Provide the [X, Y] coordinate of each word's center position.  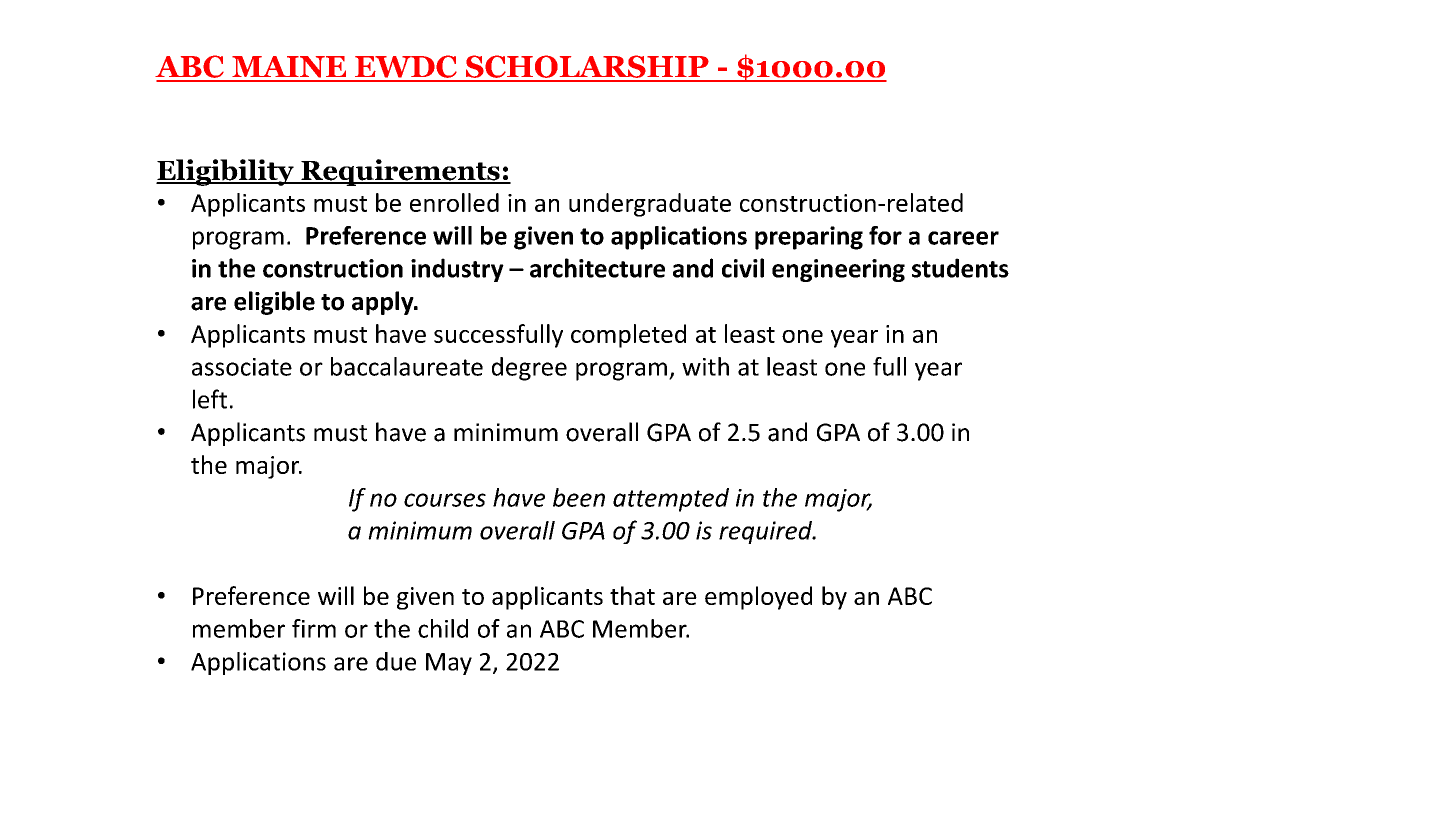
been [579, 497]
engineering [838, 270]
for [885, 235]
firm [314, 628]
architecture [597, 268]
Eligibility [226, 172]
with [705, 366]
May [449, 664]
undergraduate [650, 205]
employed [758, 598]
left [210, 399]
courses [445, 500]
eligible [274, 303]
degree [529, 369]
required [767, 532]
